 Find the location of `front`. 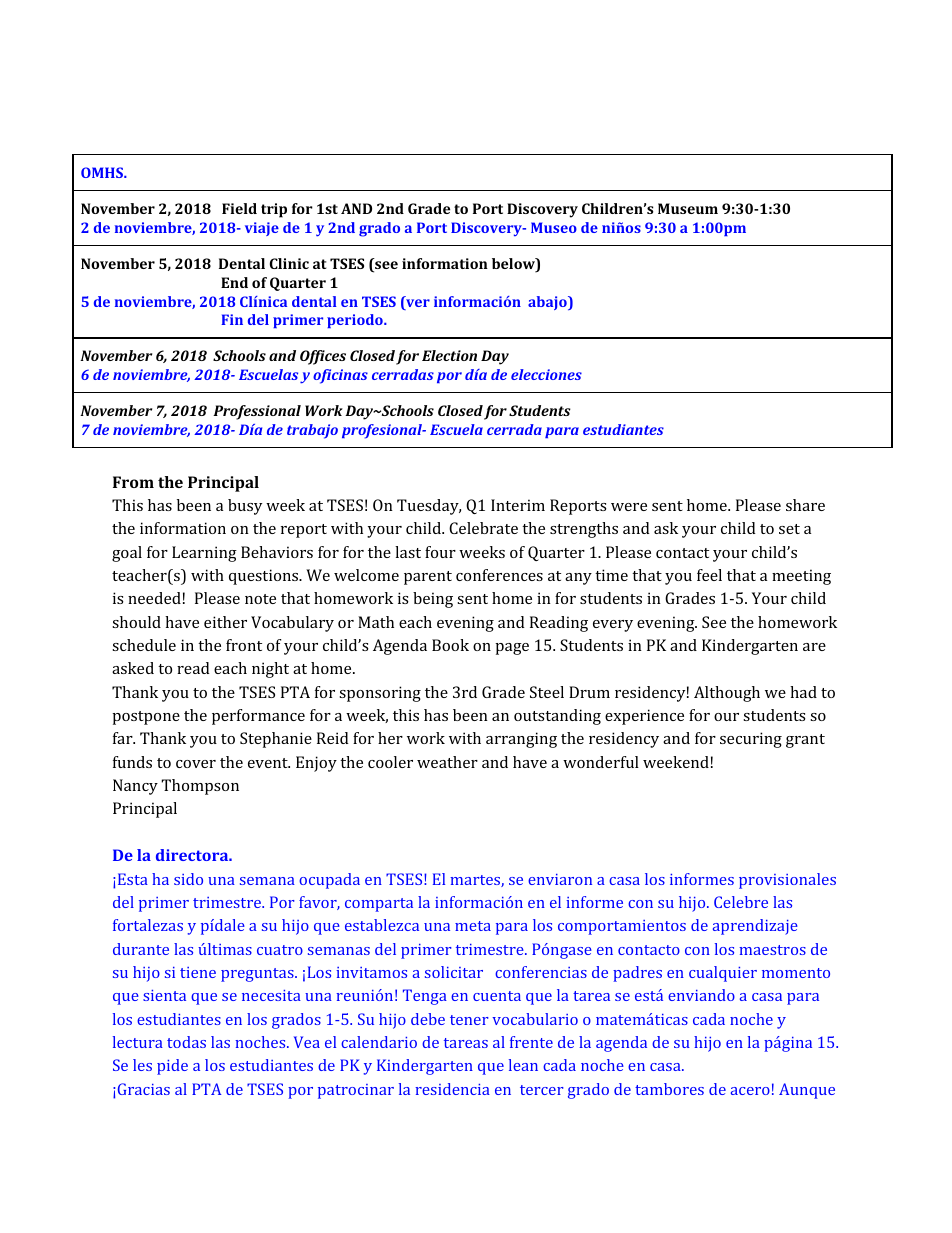

front is located at coordinates (244, 645).
